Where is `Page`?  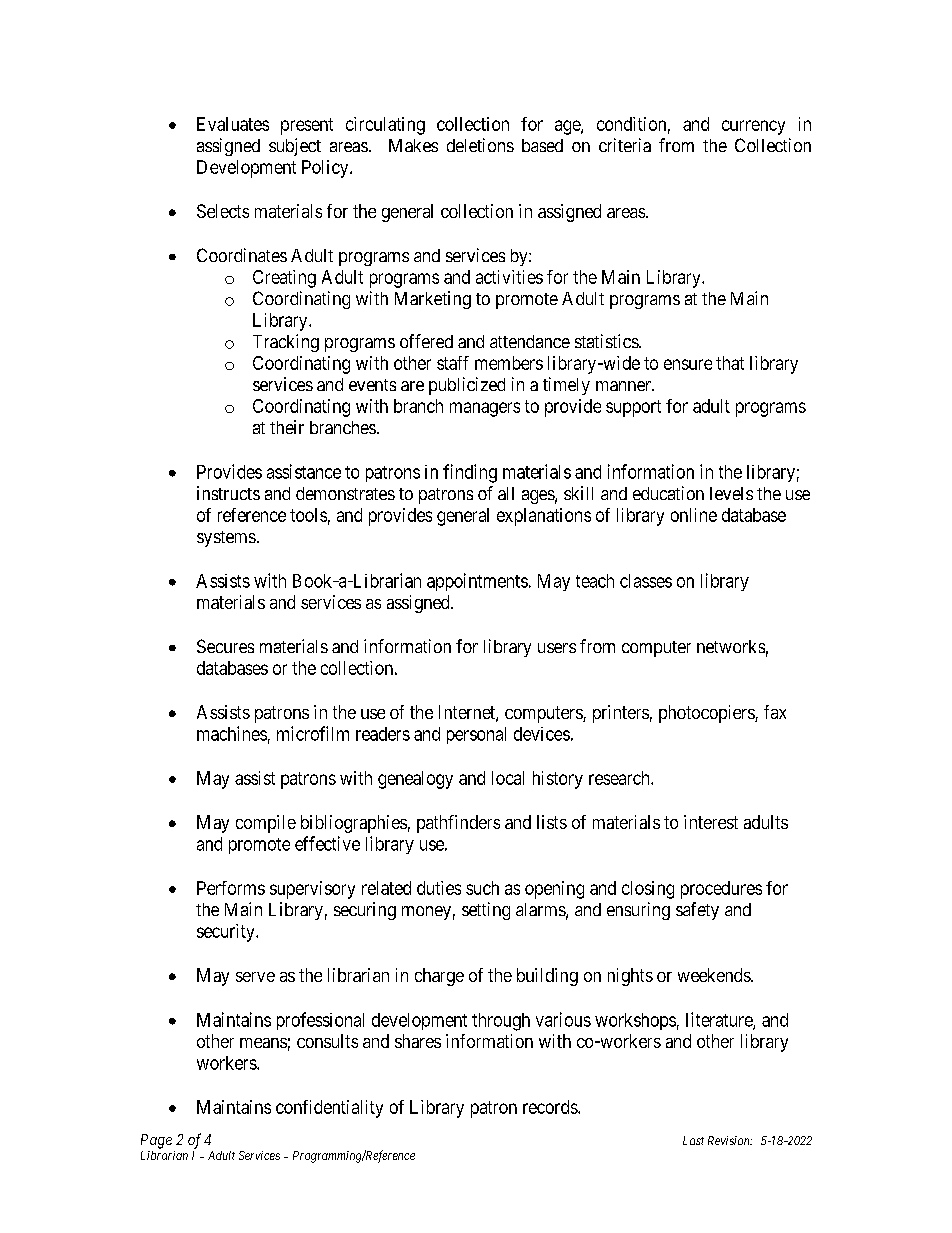
Page is located at coordinates (156, 1141).
